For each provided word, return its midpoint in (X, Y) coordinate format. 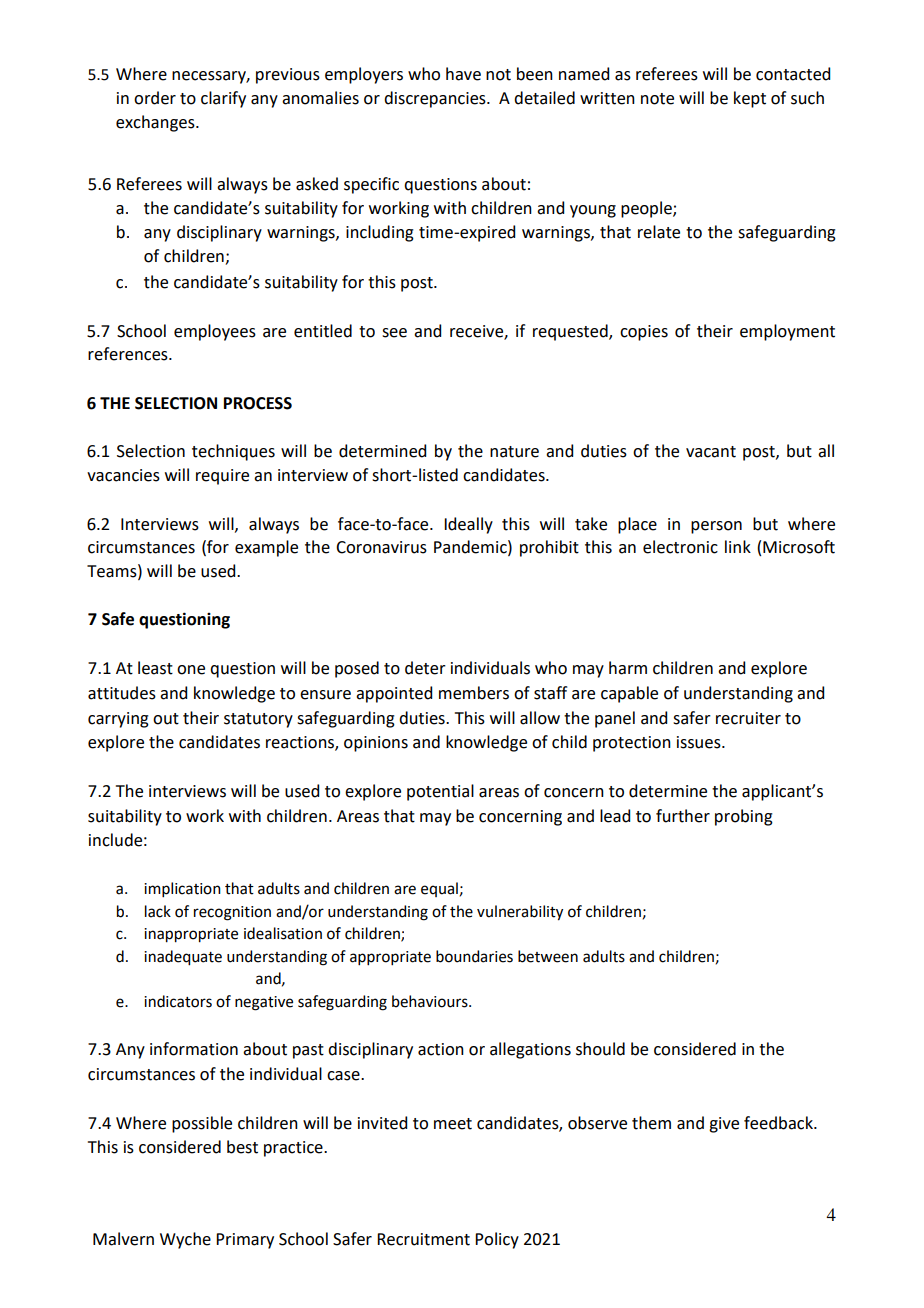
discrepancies (436, 99)
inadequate (183, 958)
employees (215, 332)
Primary (245, 1241)
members (474, 693)
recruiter (748, 718)
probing (744, 817)
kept (750, 99)
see (394, 333)
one (191, 670)
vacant (711, 452)
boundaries (474, 956)
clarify (223, 99)
